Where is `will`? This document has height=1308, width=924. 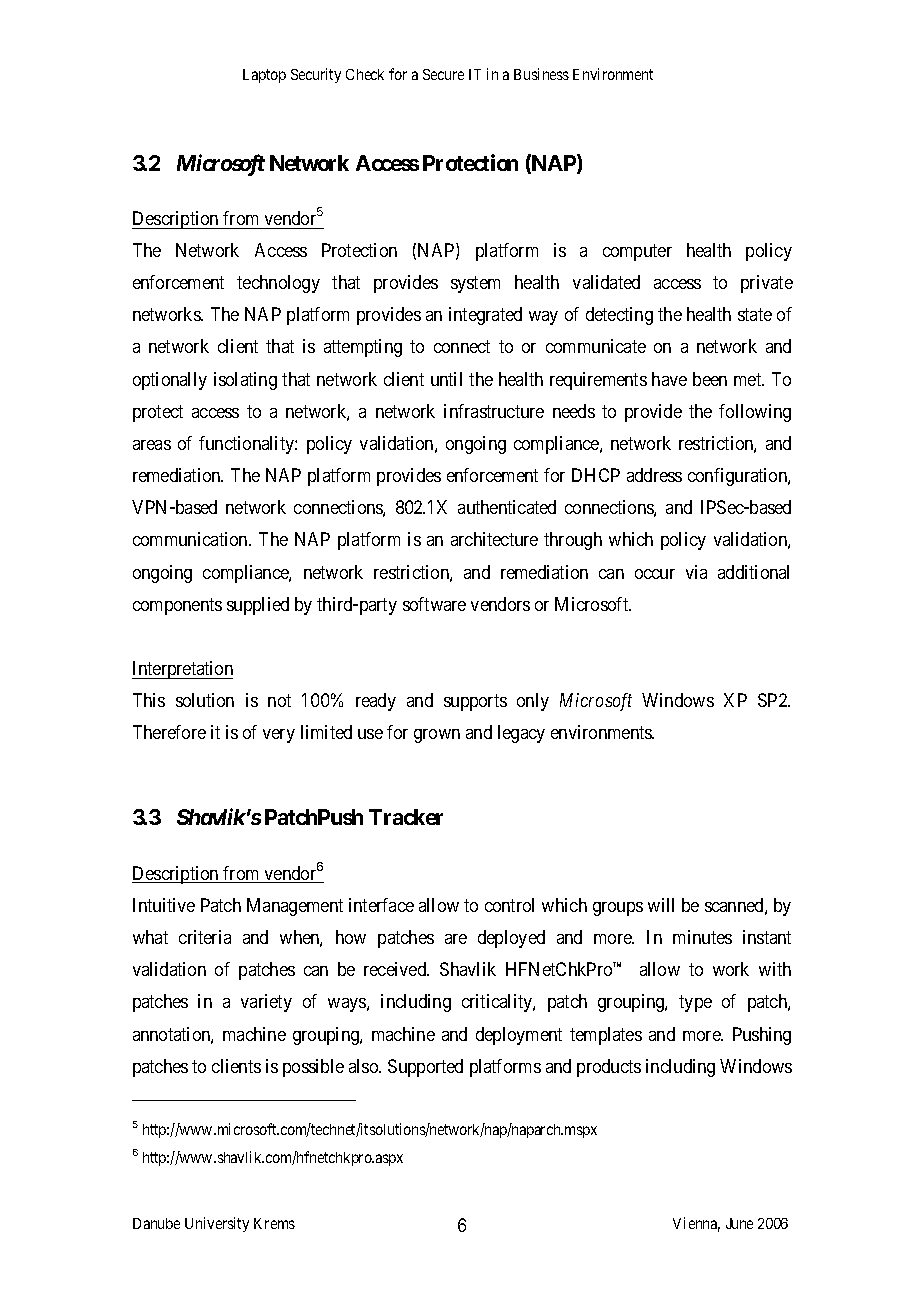 will is located at coordinates (661, 905).
